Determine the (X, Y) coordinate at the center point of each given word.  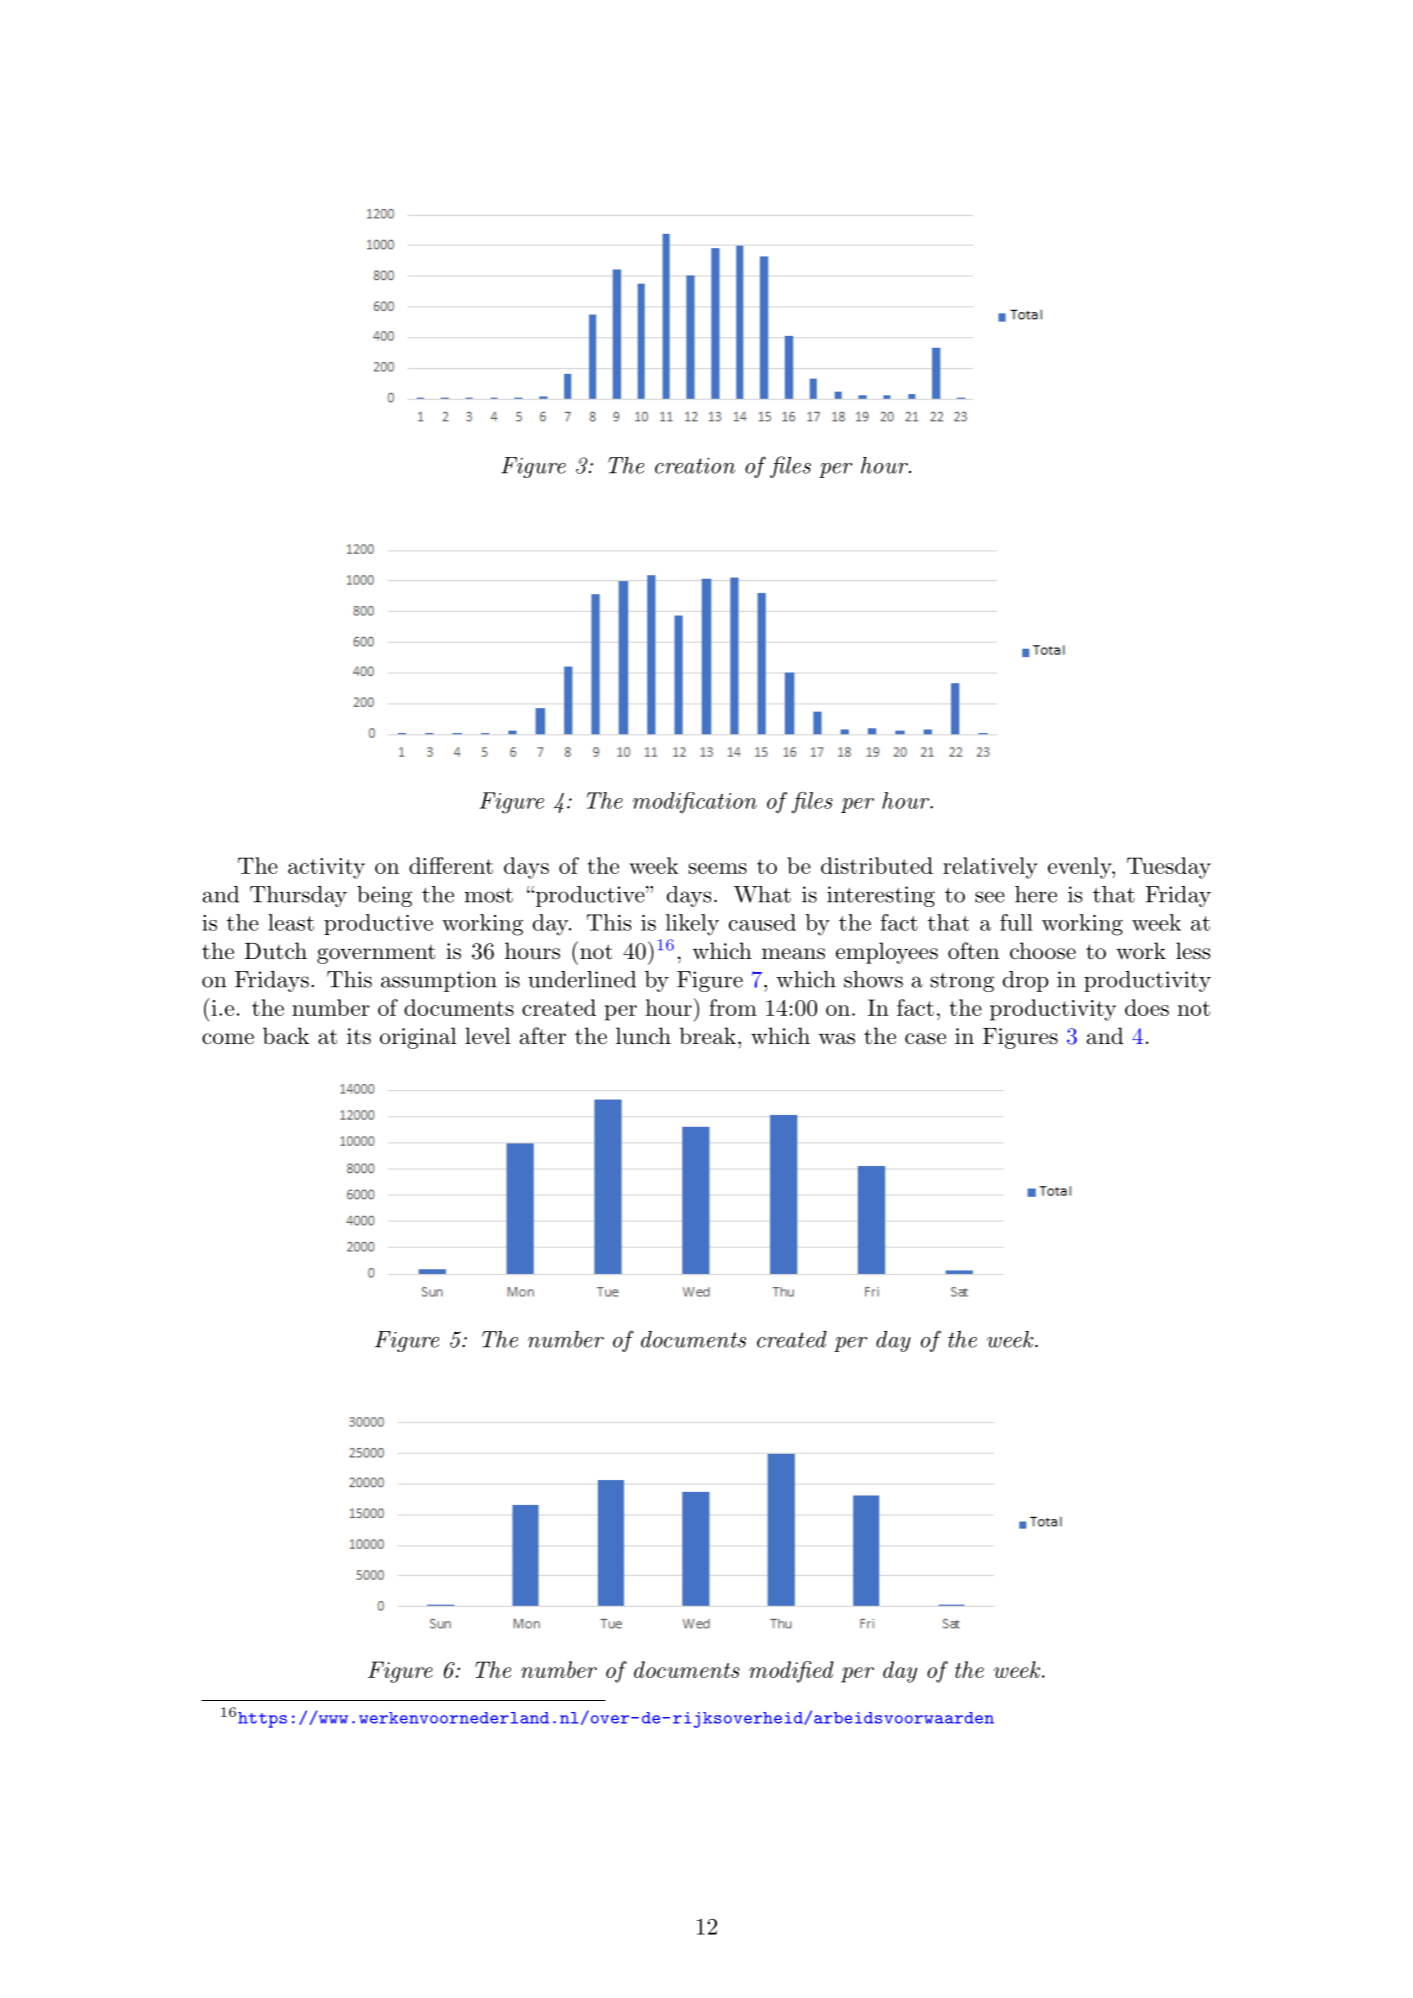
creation (695, 466)
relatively (990, 868)
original (418, 1038)
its (359, 1036)
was (837, 1039)
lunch (643, 1036)
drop (1026, 981)
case (925, 1039)
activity (326, 868)
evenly (1080, 868)
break (707, 1036)
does (1147, 1007)
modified (791, 1672)
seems (717, 868)
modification (695, 803)
